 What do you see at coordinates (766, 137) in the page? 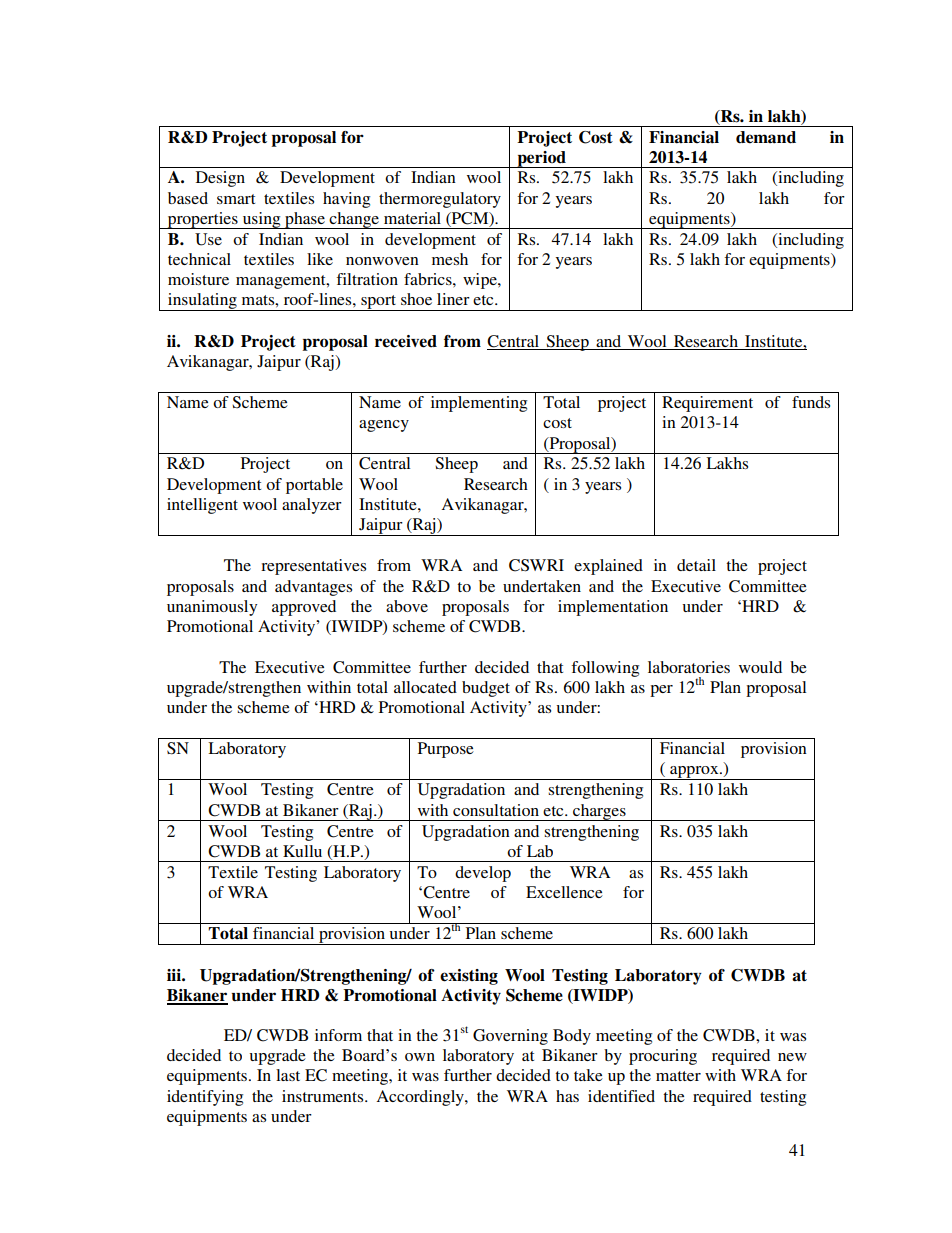
I see `demand` at bounding box center [766, 137].
